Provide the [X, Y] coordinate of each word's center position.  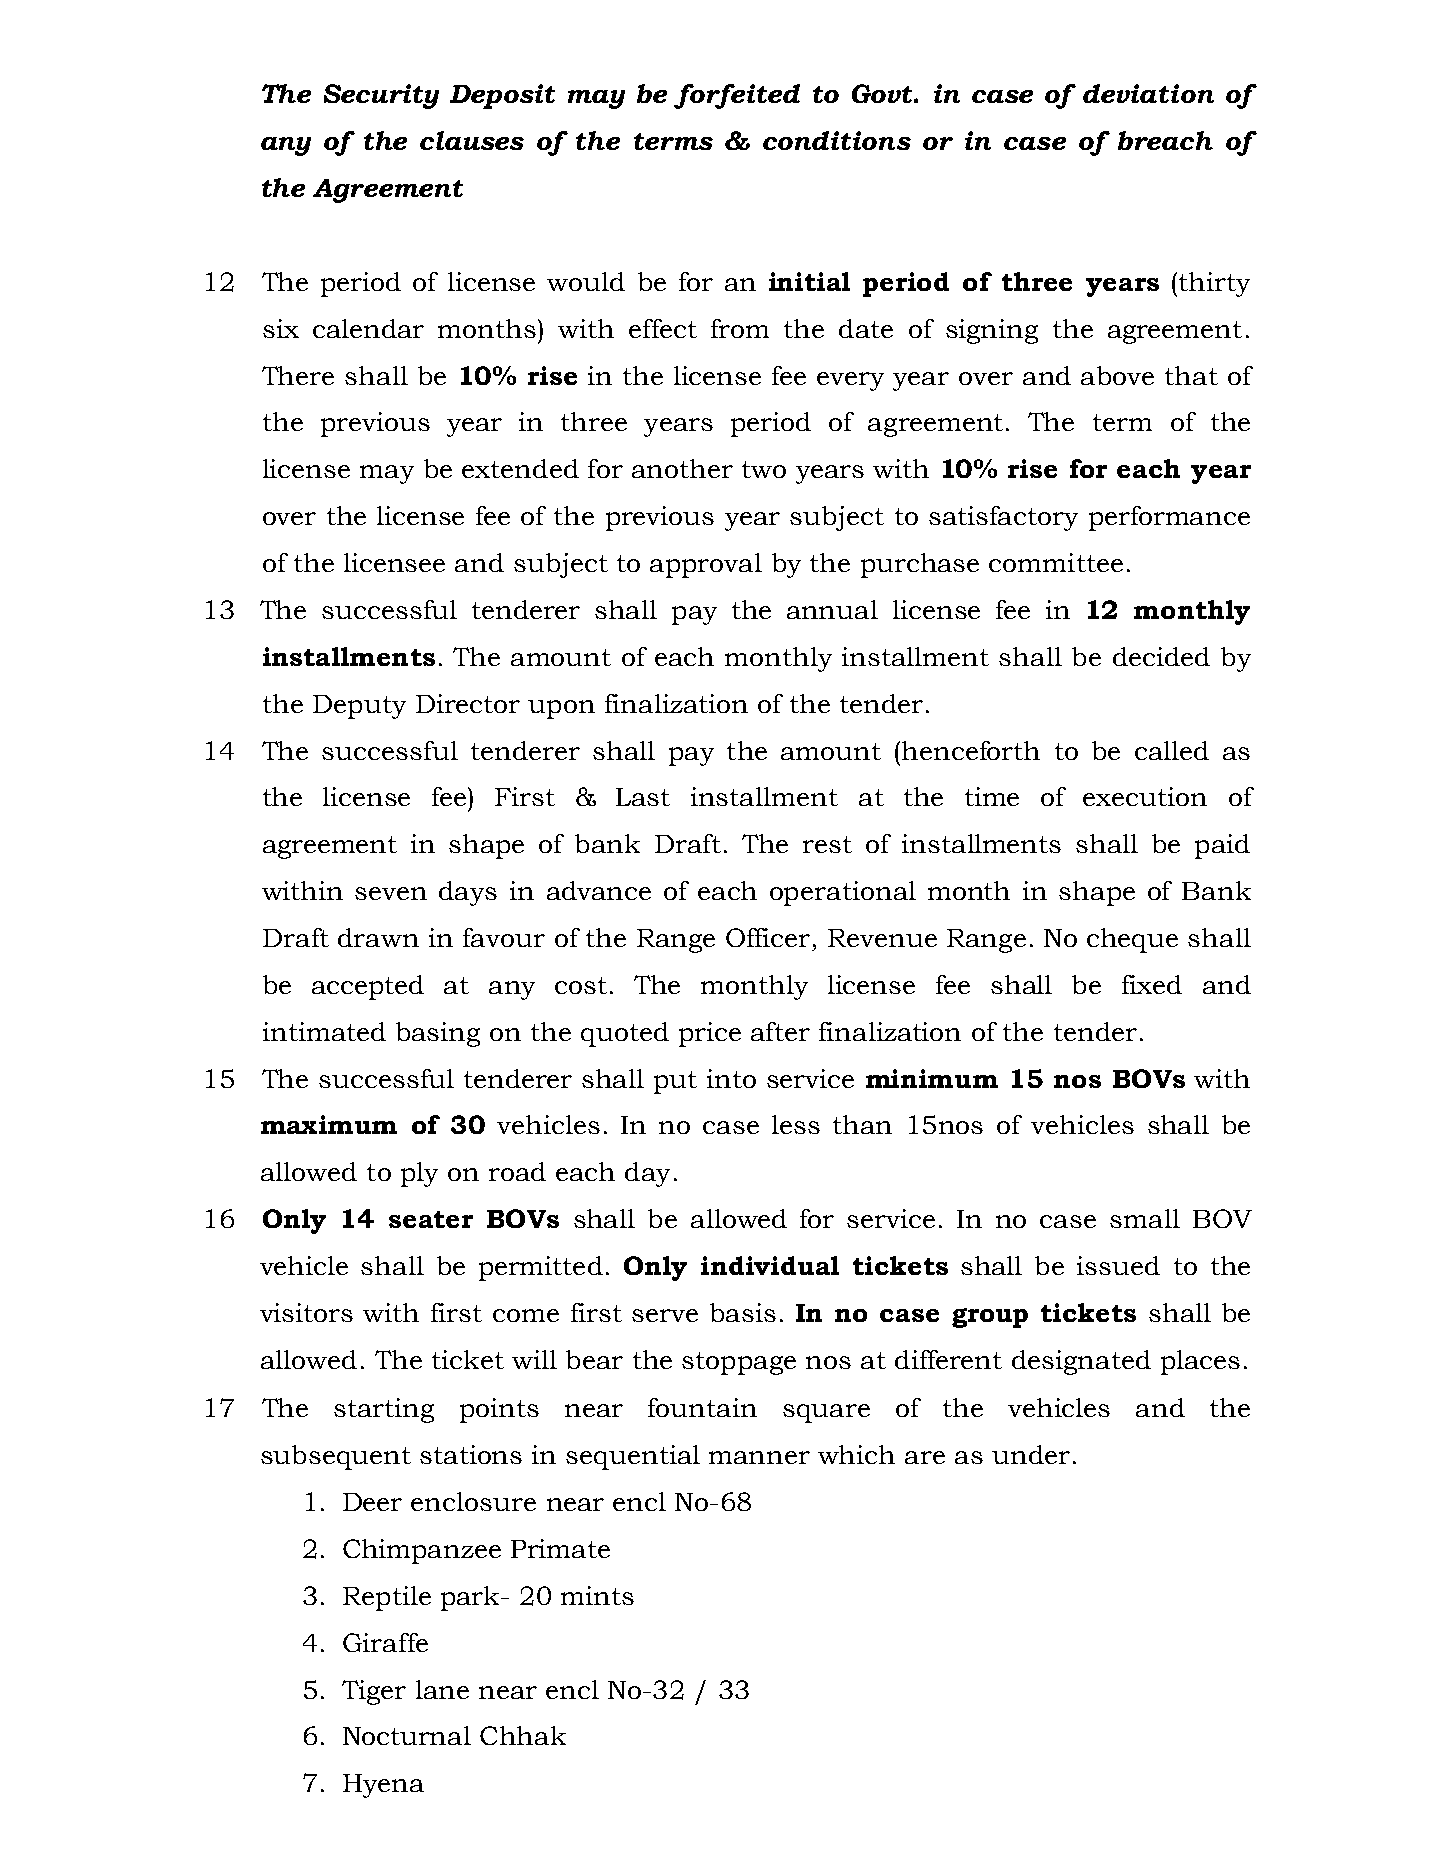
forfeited [737, 96]
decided [1161, 656]
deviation [1148, 93]
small [1145, 1218]
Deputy [359, 707]
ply [419, 1174]
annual [832, 609]
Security [381, 96]
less [796, 1124]
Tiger [374, 1692]
